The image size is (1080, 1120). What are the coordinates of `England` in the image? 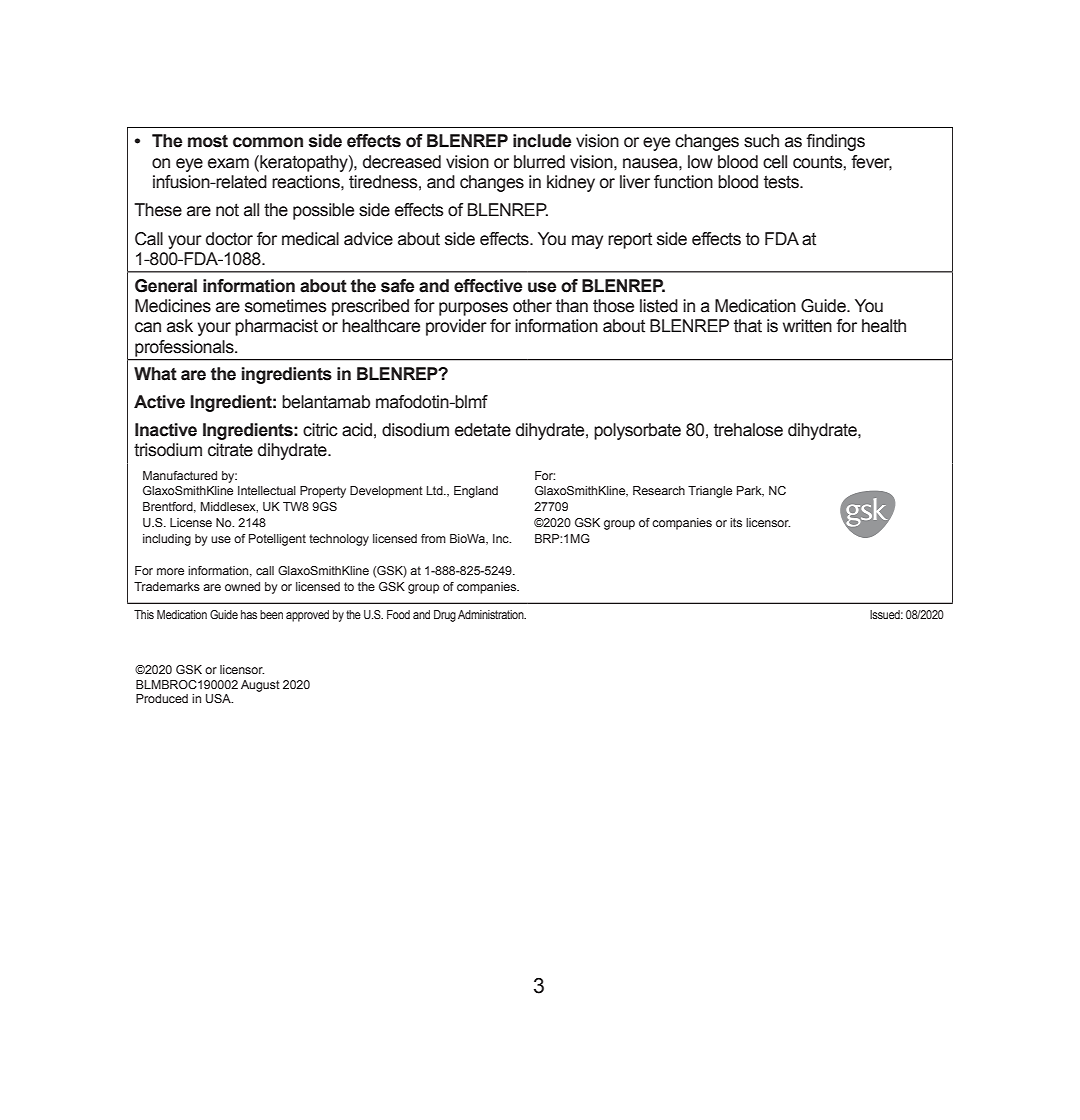 It's located at (476, 492).
